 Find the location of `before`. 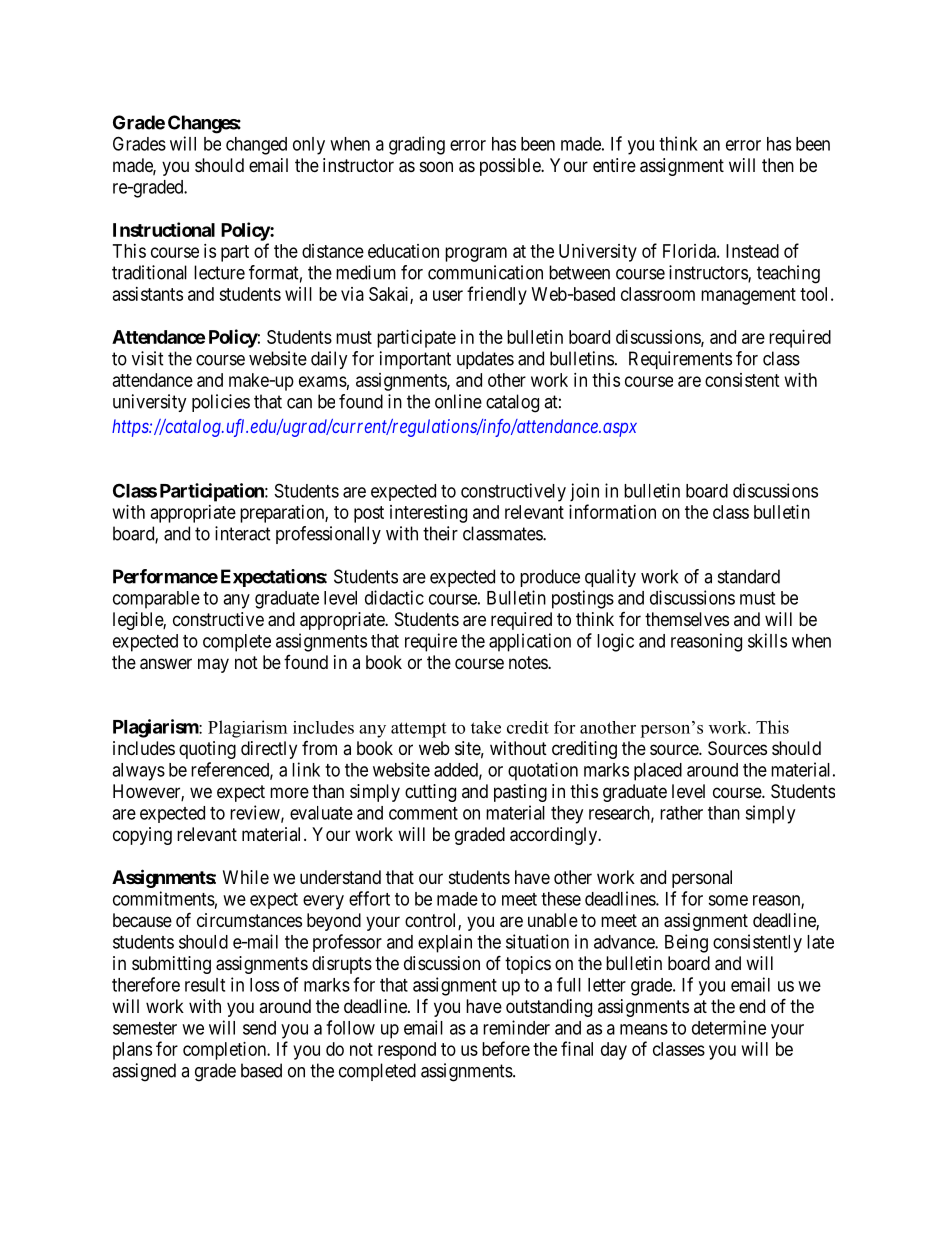

before is located at coordinates (506, 1048).
